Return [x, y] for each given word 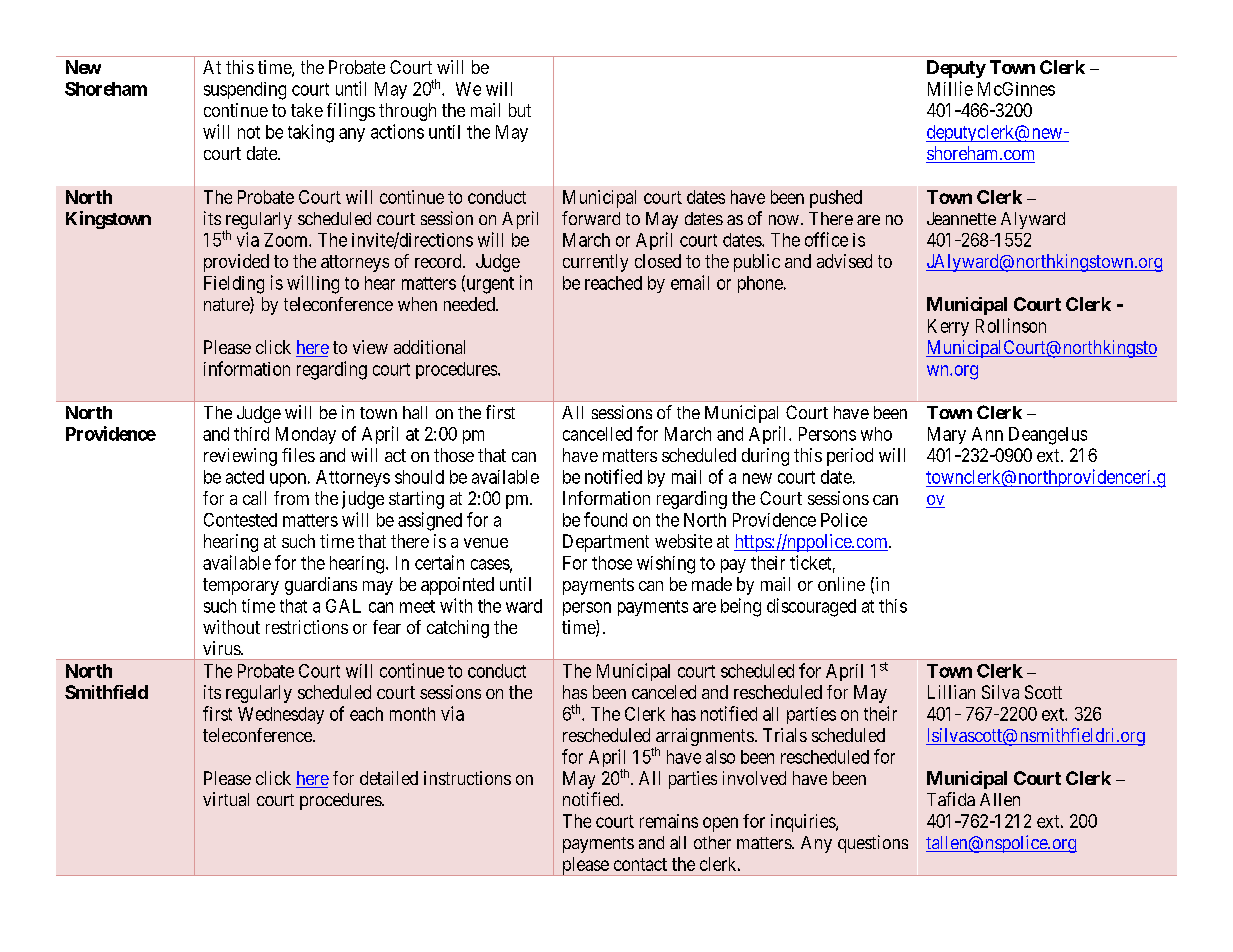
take [307, 110]
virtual [226, 799]
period [850, 457]
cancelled [597, 434]
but [520, 110]
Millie [950, 88]
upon [288, 480]
